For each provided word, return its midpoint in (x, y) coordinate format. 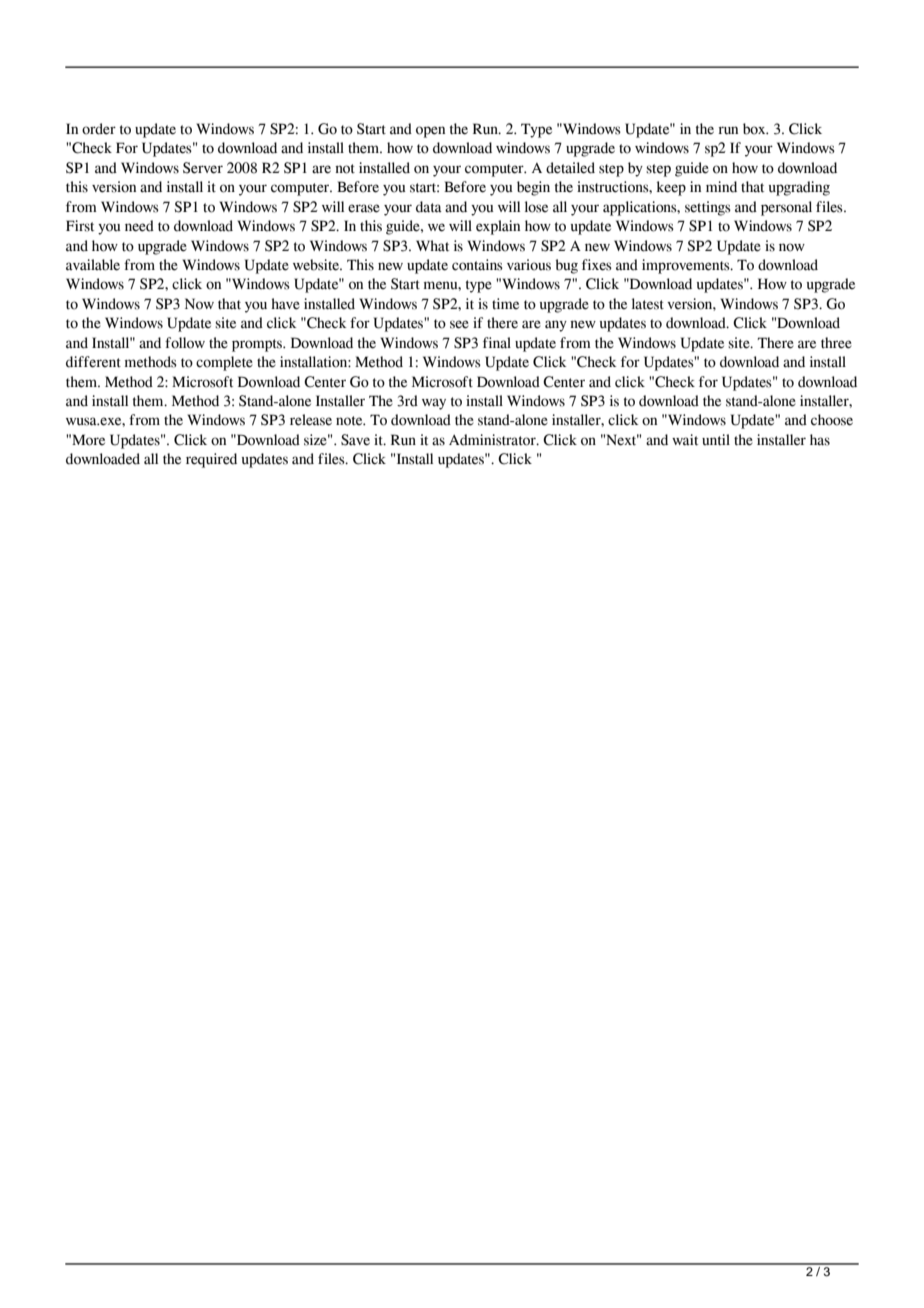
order (99, 129)
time (505, 304)
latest (648, 304)
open (430, 132)
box (755, 129)
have (285, 304)
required (211, 460)
